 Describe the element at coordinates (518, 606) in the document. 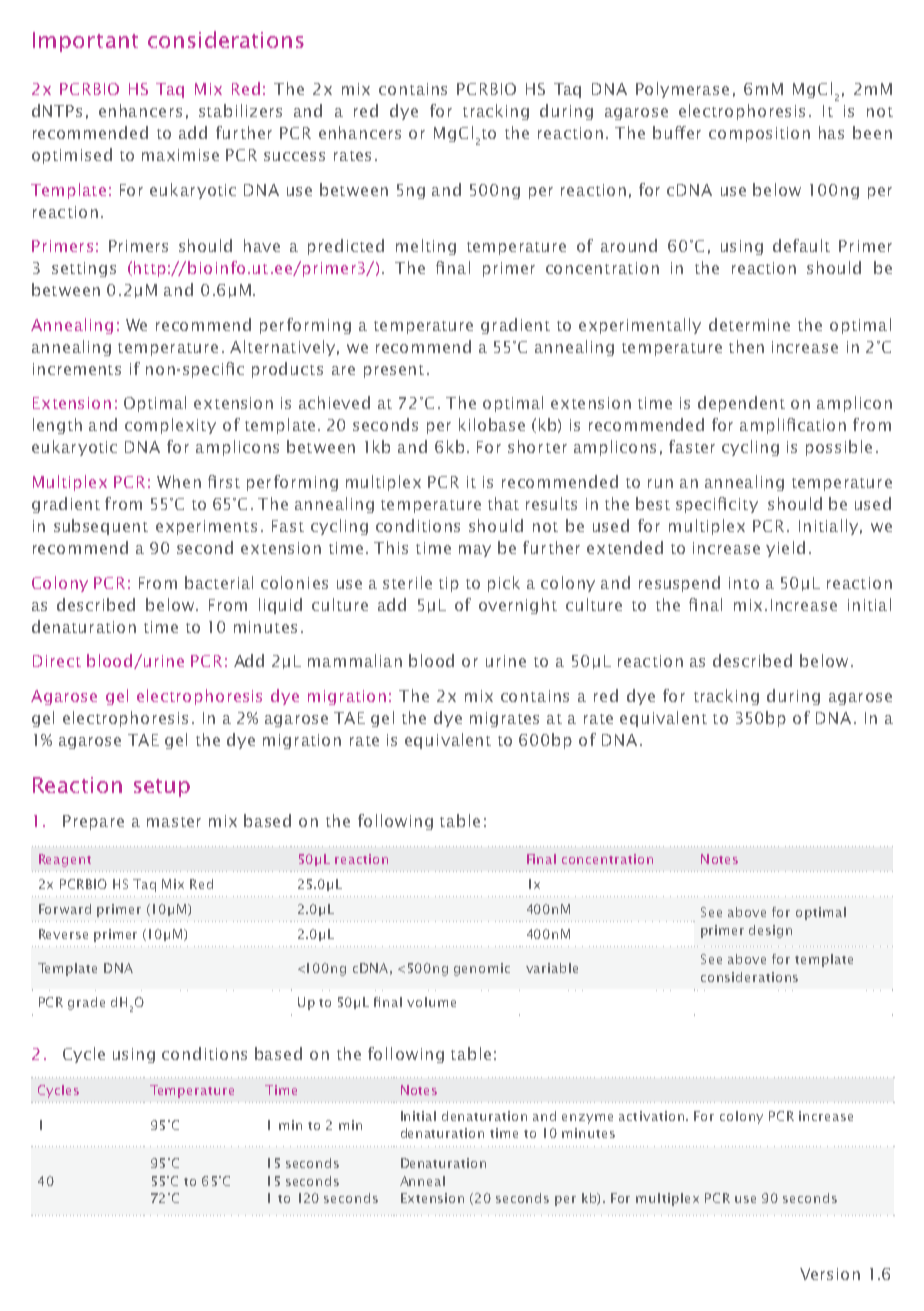

I see `overnight` at that location.
